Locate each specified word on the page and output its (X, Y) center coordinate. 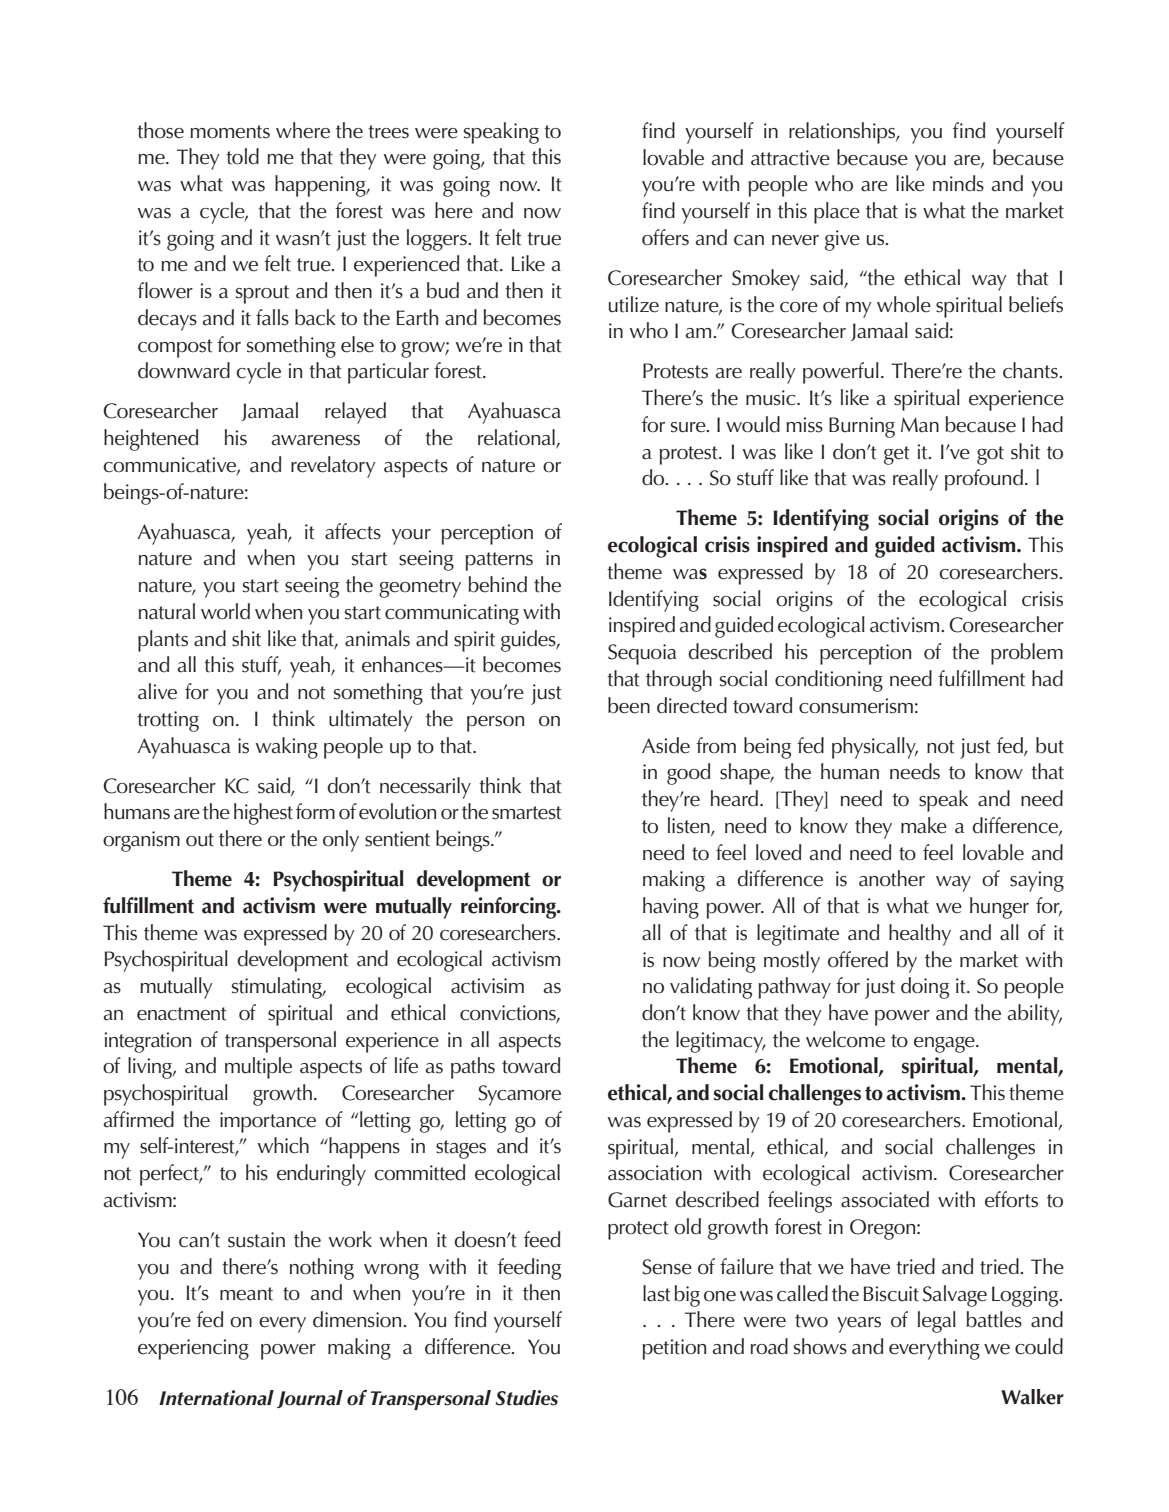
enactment (182, 1014)
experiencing (193, 1349)
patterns (499, 561)
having (671, 908)
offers (665, 237)
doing (925, 988)
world (225, 611)
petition (674, 1349)
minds (958, 183)
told (242, 156)
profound (984, 480)
